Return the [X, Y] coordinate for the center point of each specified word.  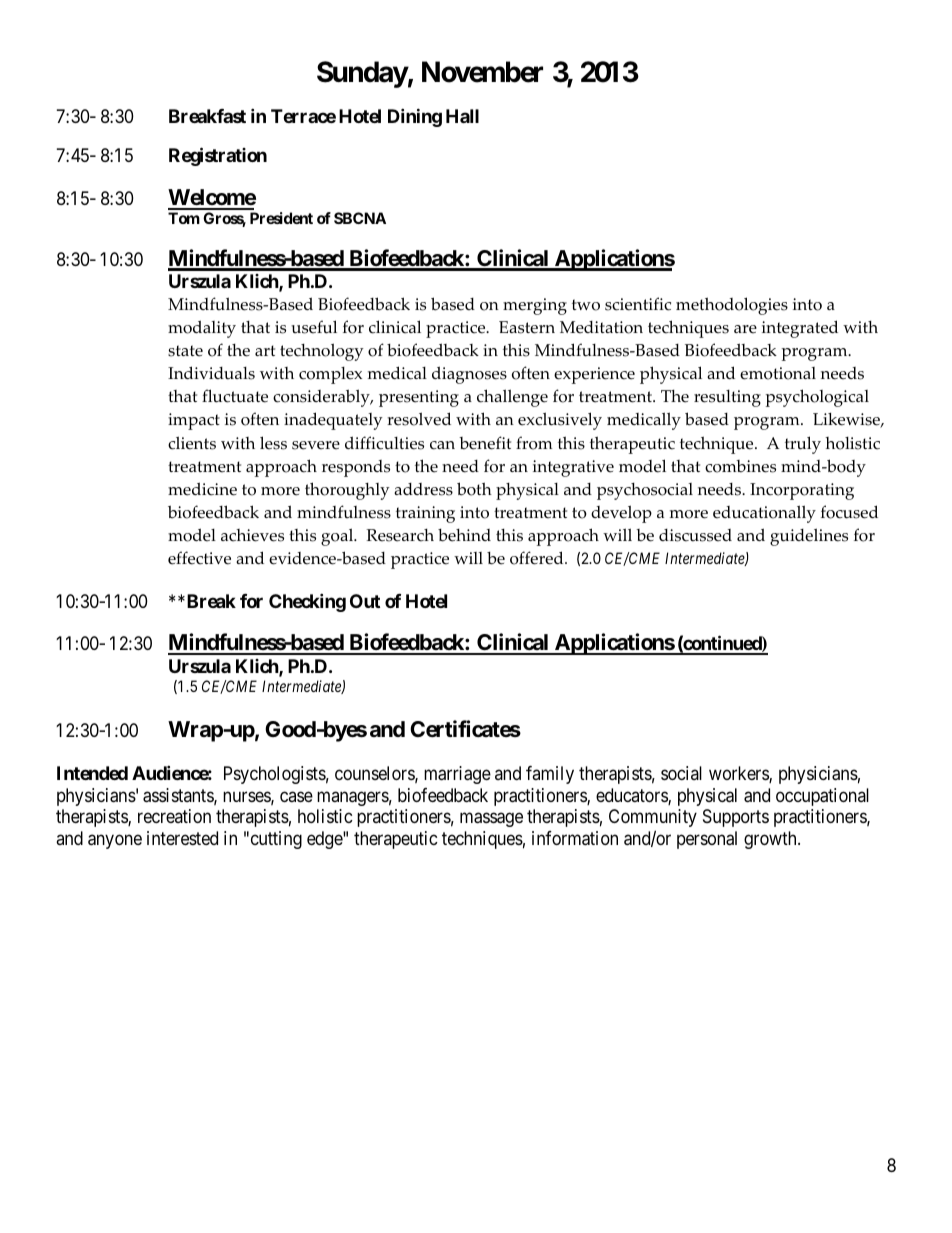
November [482, 72]
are [745, 329]
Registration [218, 156]
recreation [174, 816]
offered [538, 558]
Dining [415, 117]
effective [199, 558]
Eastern [527, 327]
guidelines [809, 537]
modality [202, 329]
